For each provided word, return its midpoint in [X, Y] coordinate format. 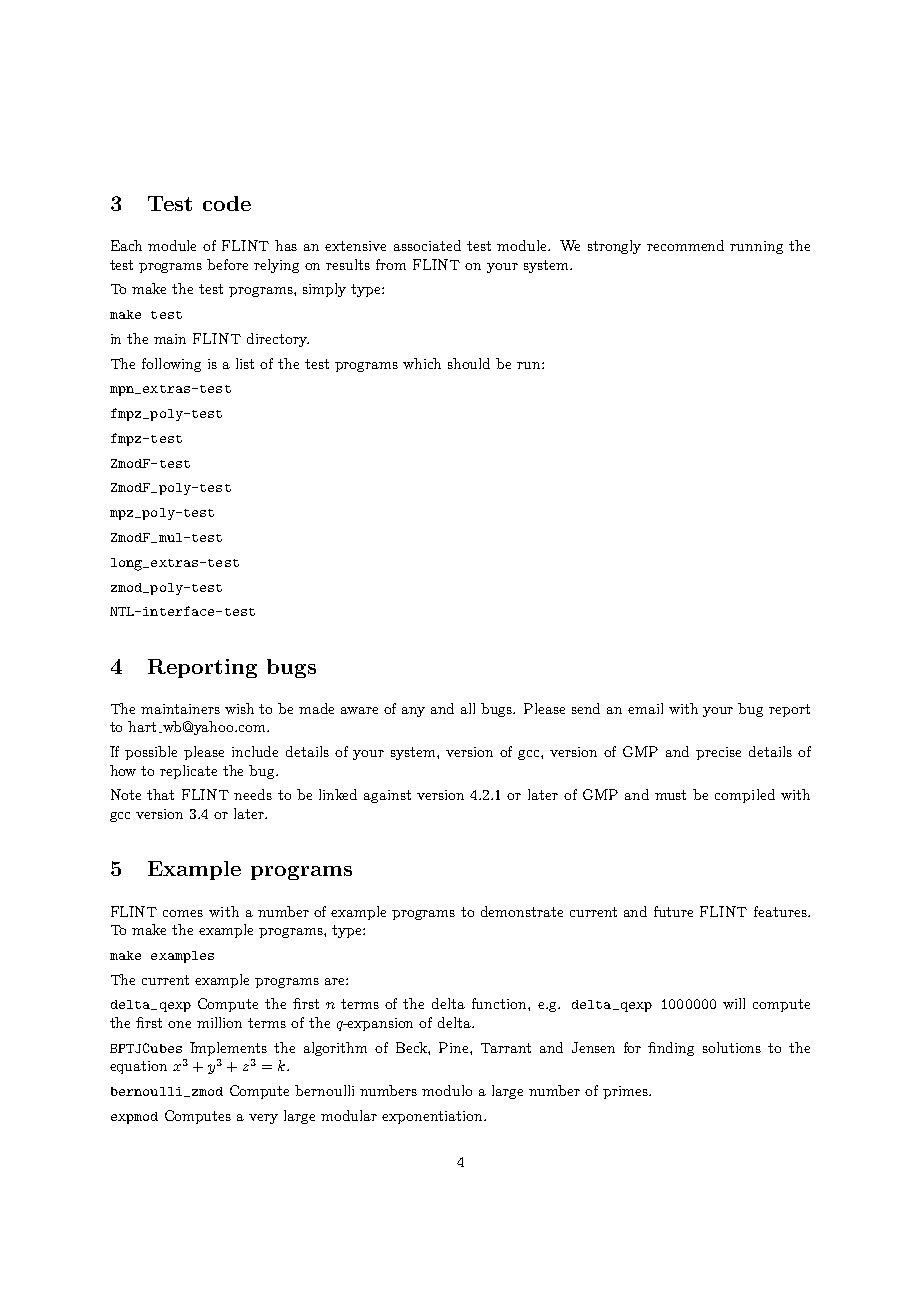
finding [671, 1049]
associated [427, 245]
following [171, 365]
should [469, 363]
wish [239, 708]
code [227, 203]
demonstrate [522, 911]
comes [183, 913]
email [645, 708]
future [673, 911]
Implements [228, 1049]
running [756, 247]
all [468, 708]
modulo [447, 1090]
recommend [685, 245]
